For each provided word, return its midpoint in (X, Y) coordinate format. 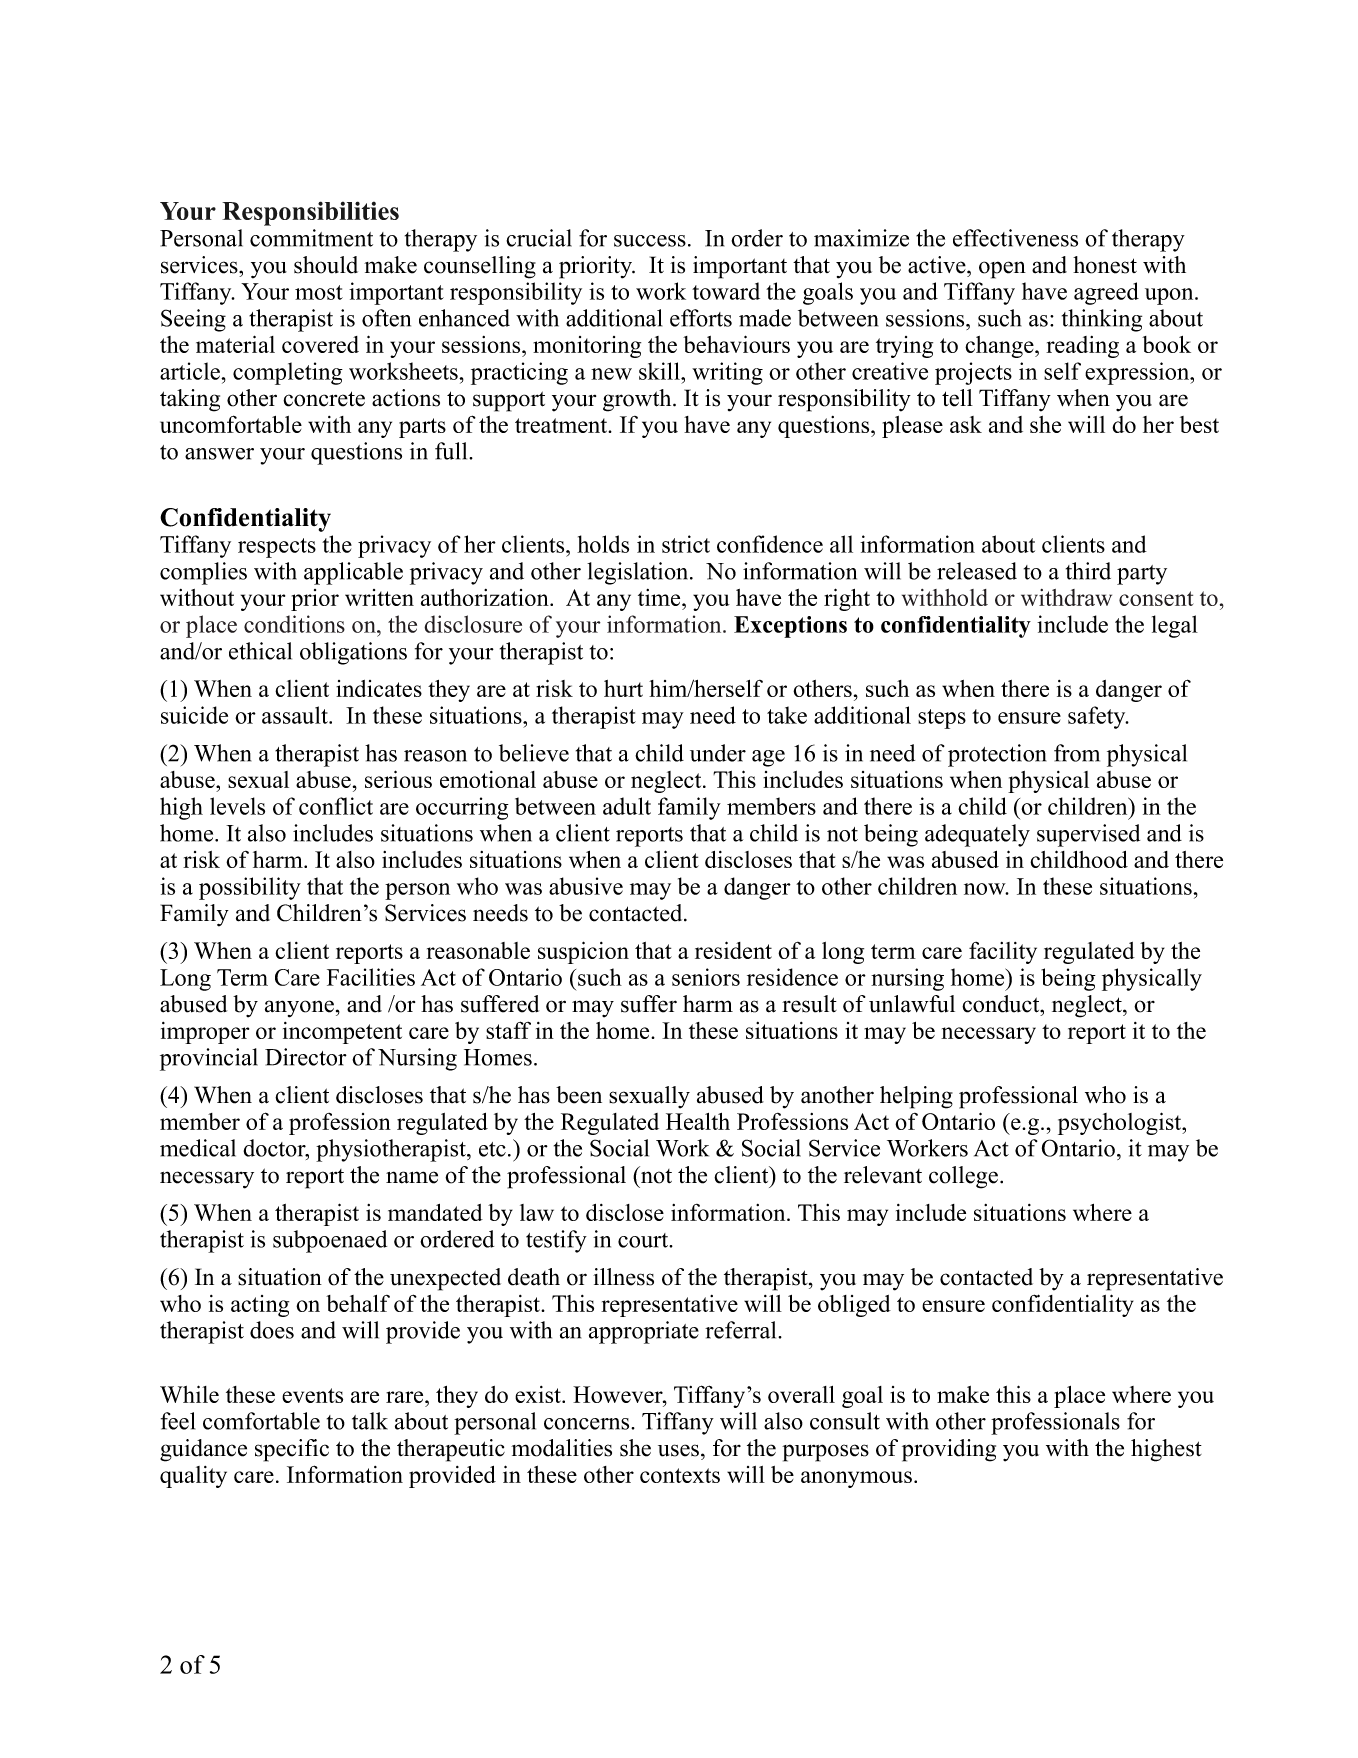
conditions (294, 624)
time (660, 597)
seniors (706, 977)
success (650, 241)
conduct (1002, 1004)
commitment (311, 238)
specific (292, 1450)
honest (1105, 265)
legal (1175, 626)
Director (306, 1057)
